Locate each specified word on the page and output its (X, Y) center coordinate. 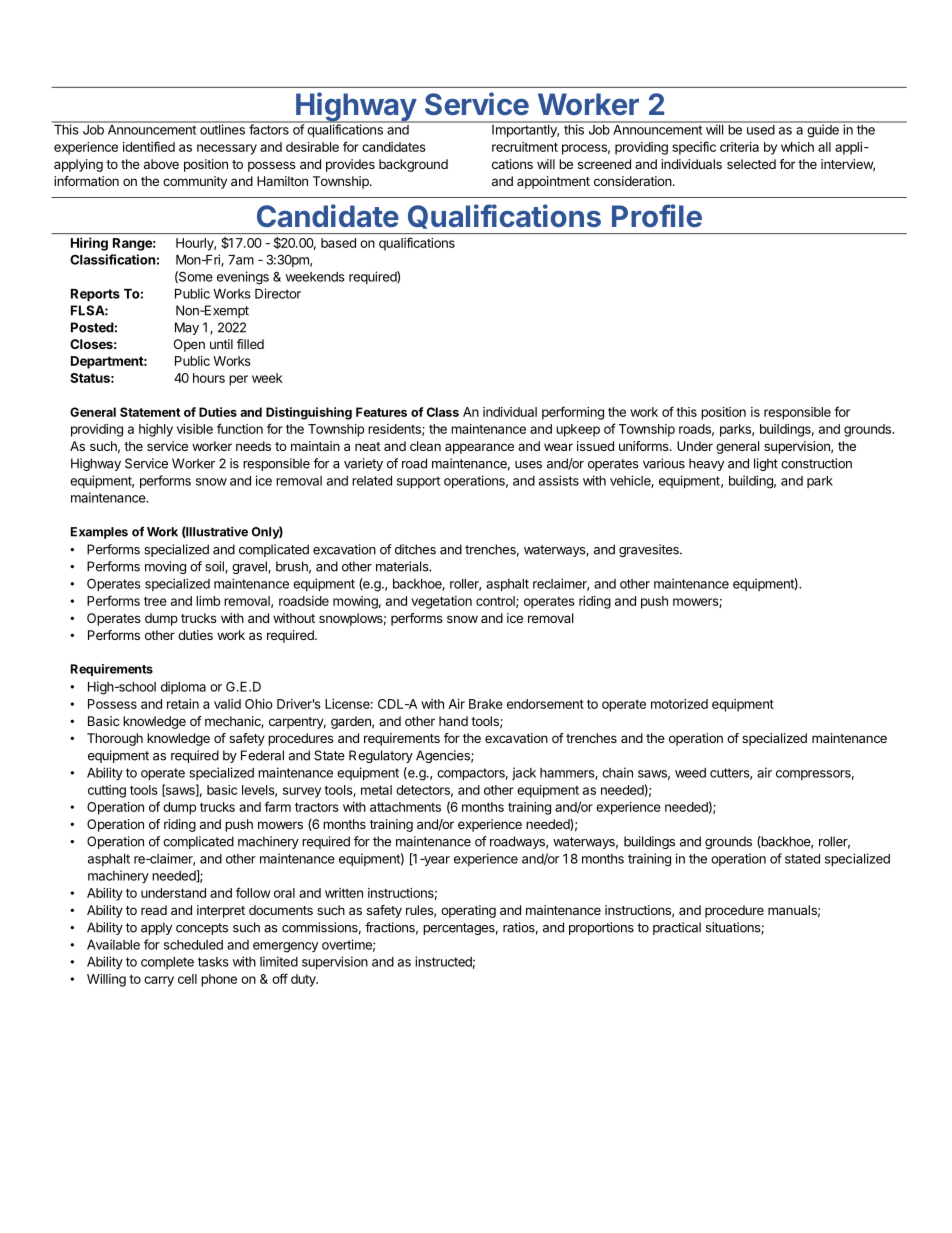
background (413, 165)
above (161, 164)
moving (165, 567)
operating (468, 911)
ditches (415, 549)
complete (167, 963)
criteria (739, 147)
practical (677, 928)
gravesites (650, 550)
